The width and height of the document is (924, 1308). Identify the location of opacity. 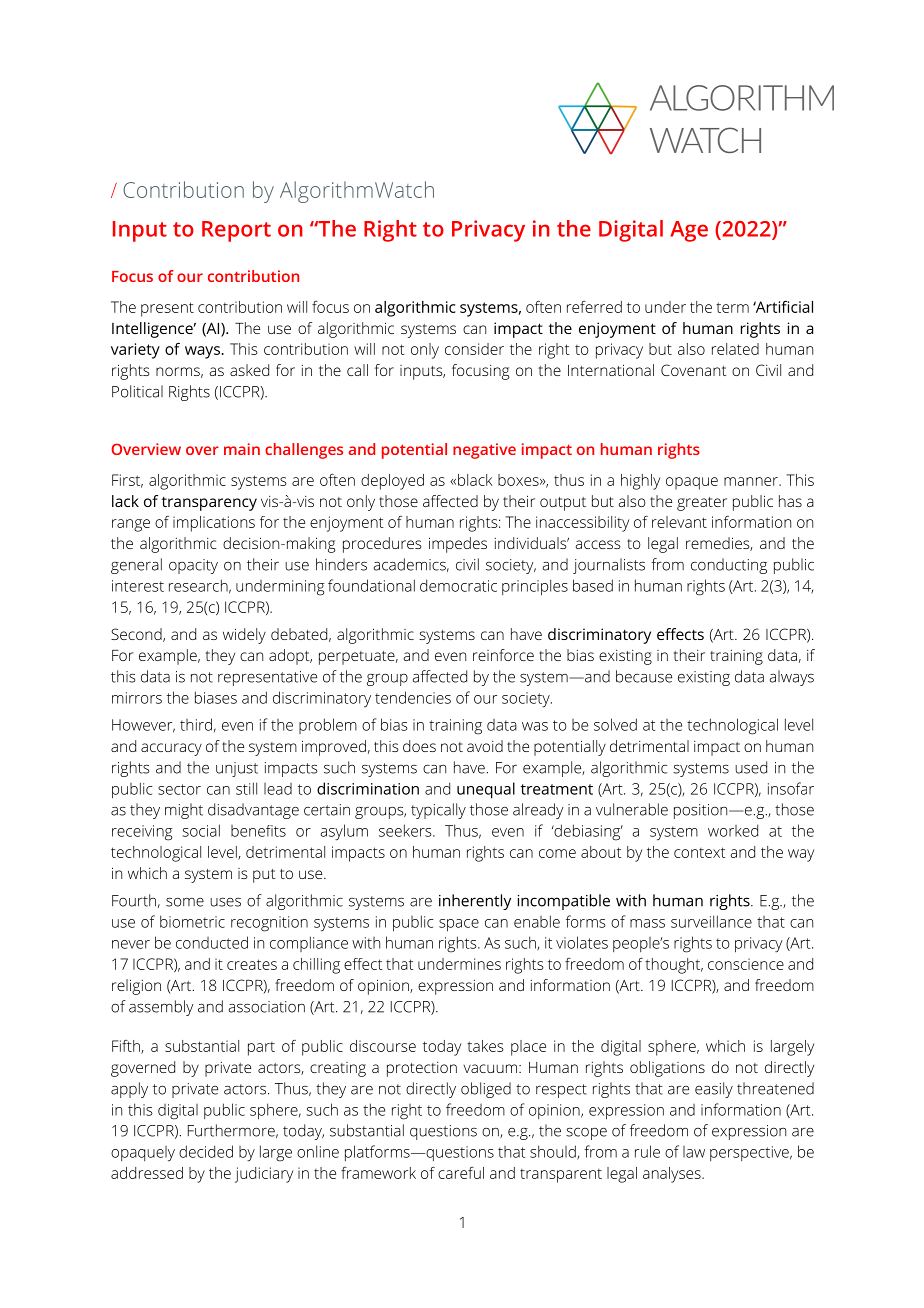
(193, 566).
